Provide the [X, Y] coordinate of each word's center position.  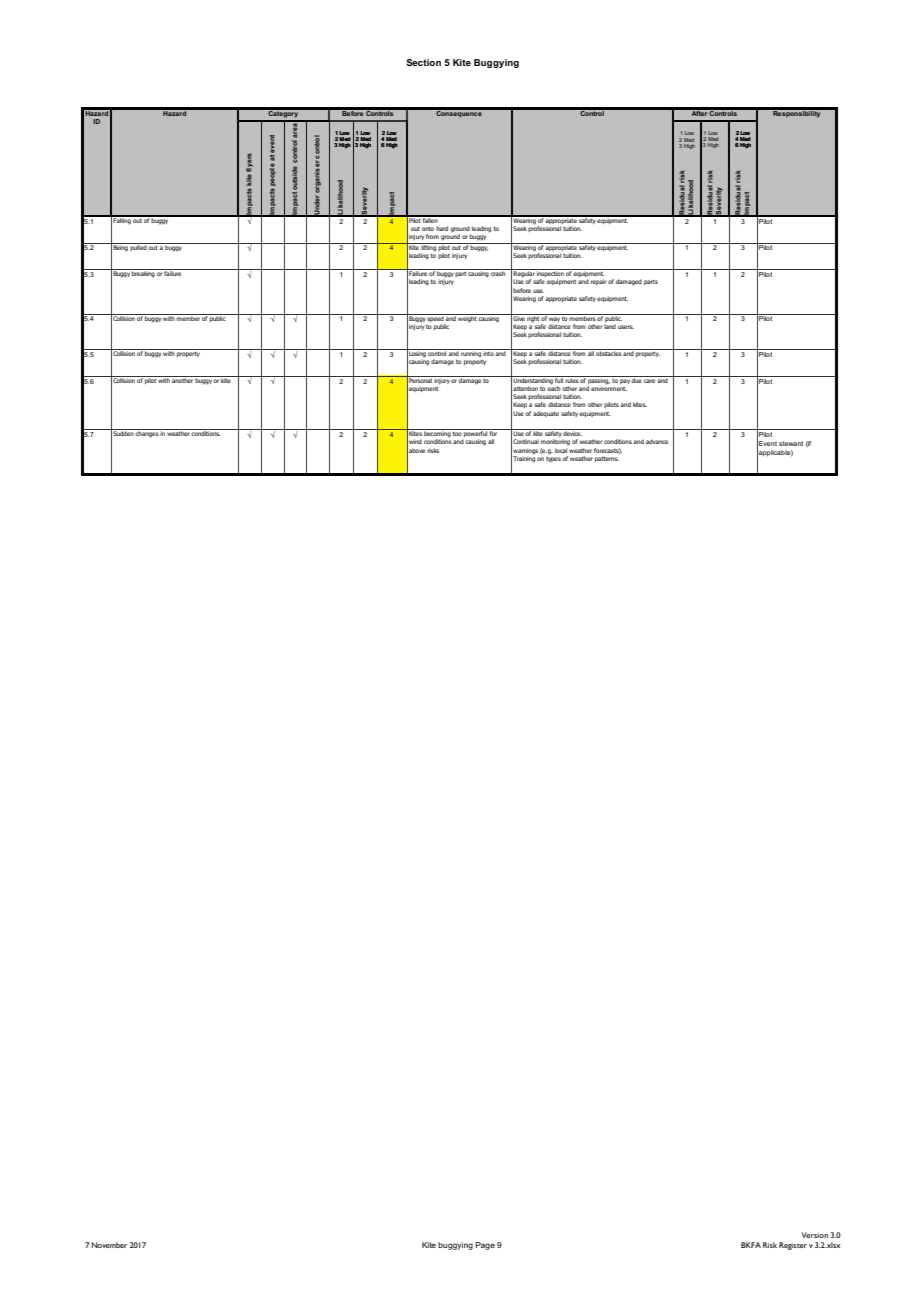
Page [485, 1246]
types [553, 458]
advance [657, 441]
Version [815, 1235]
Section [423, 62]
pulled [138, 247]
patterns [607, 459]
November [109, 1245]
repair [598, 282]
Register [793, 1246]
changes [147, 433]
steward [791, 443]
